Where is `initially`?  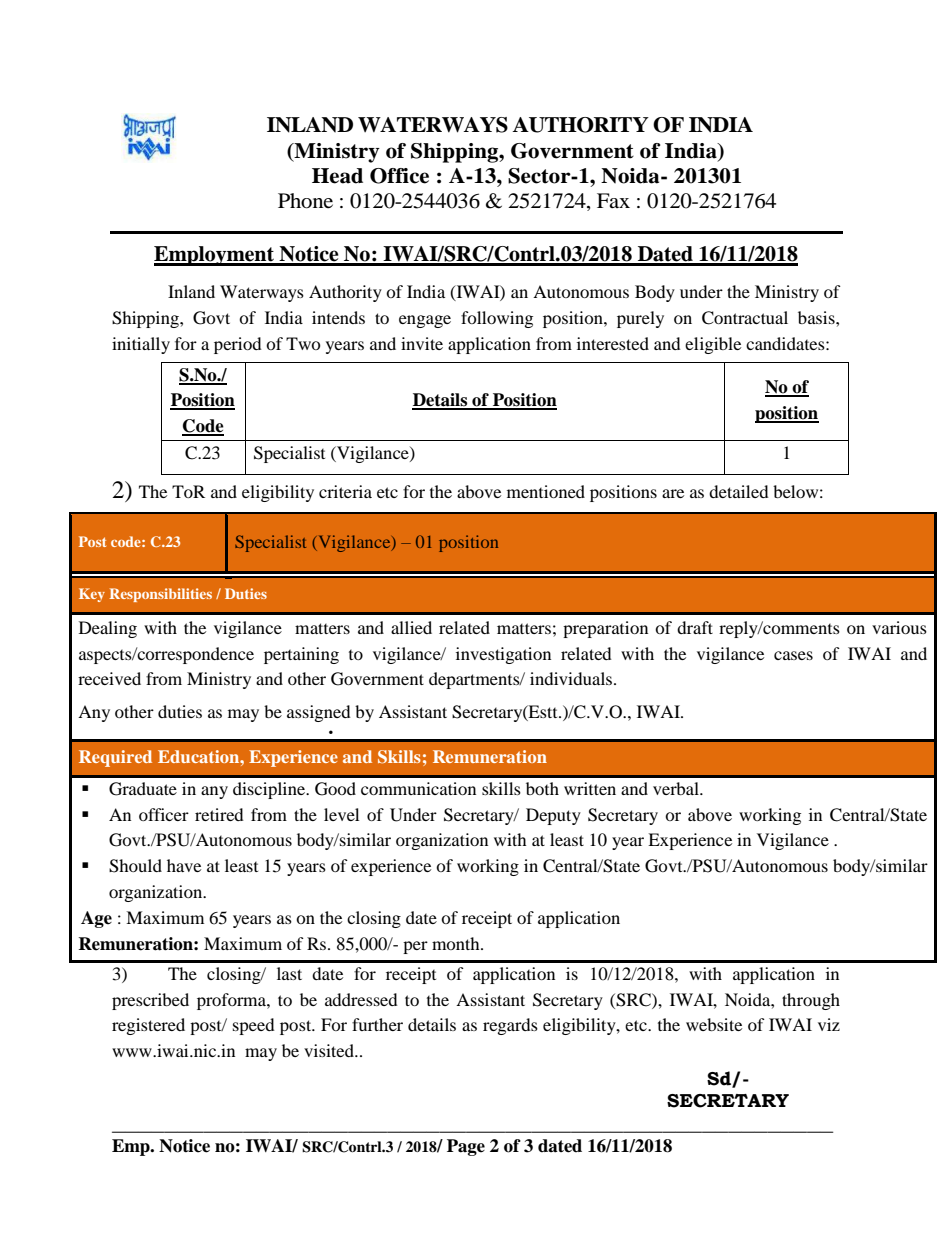
initially is located at coordinates (141, 345).
